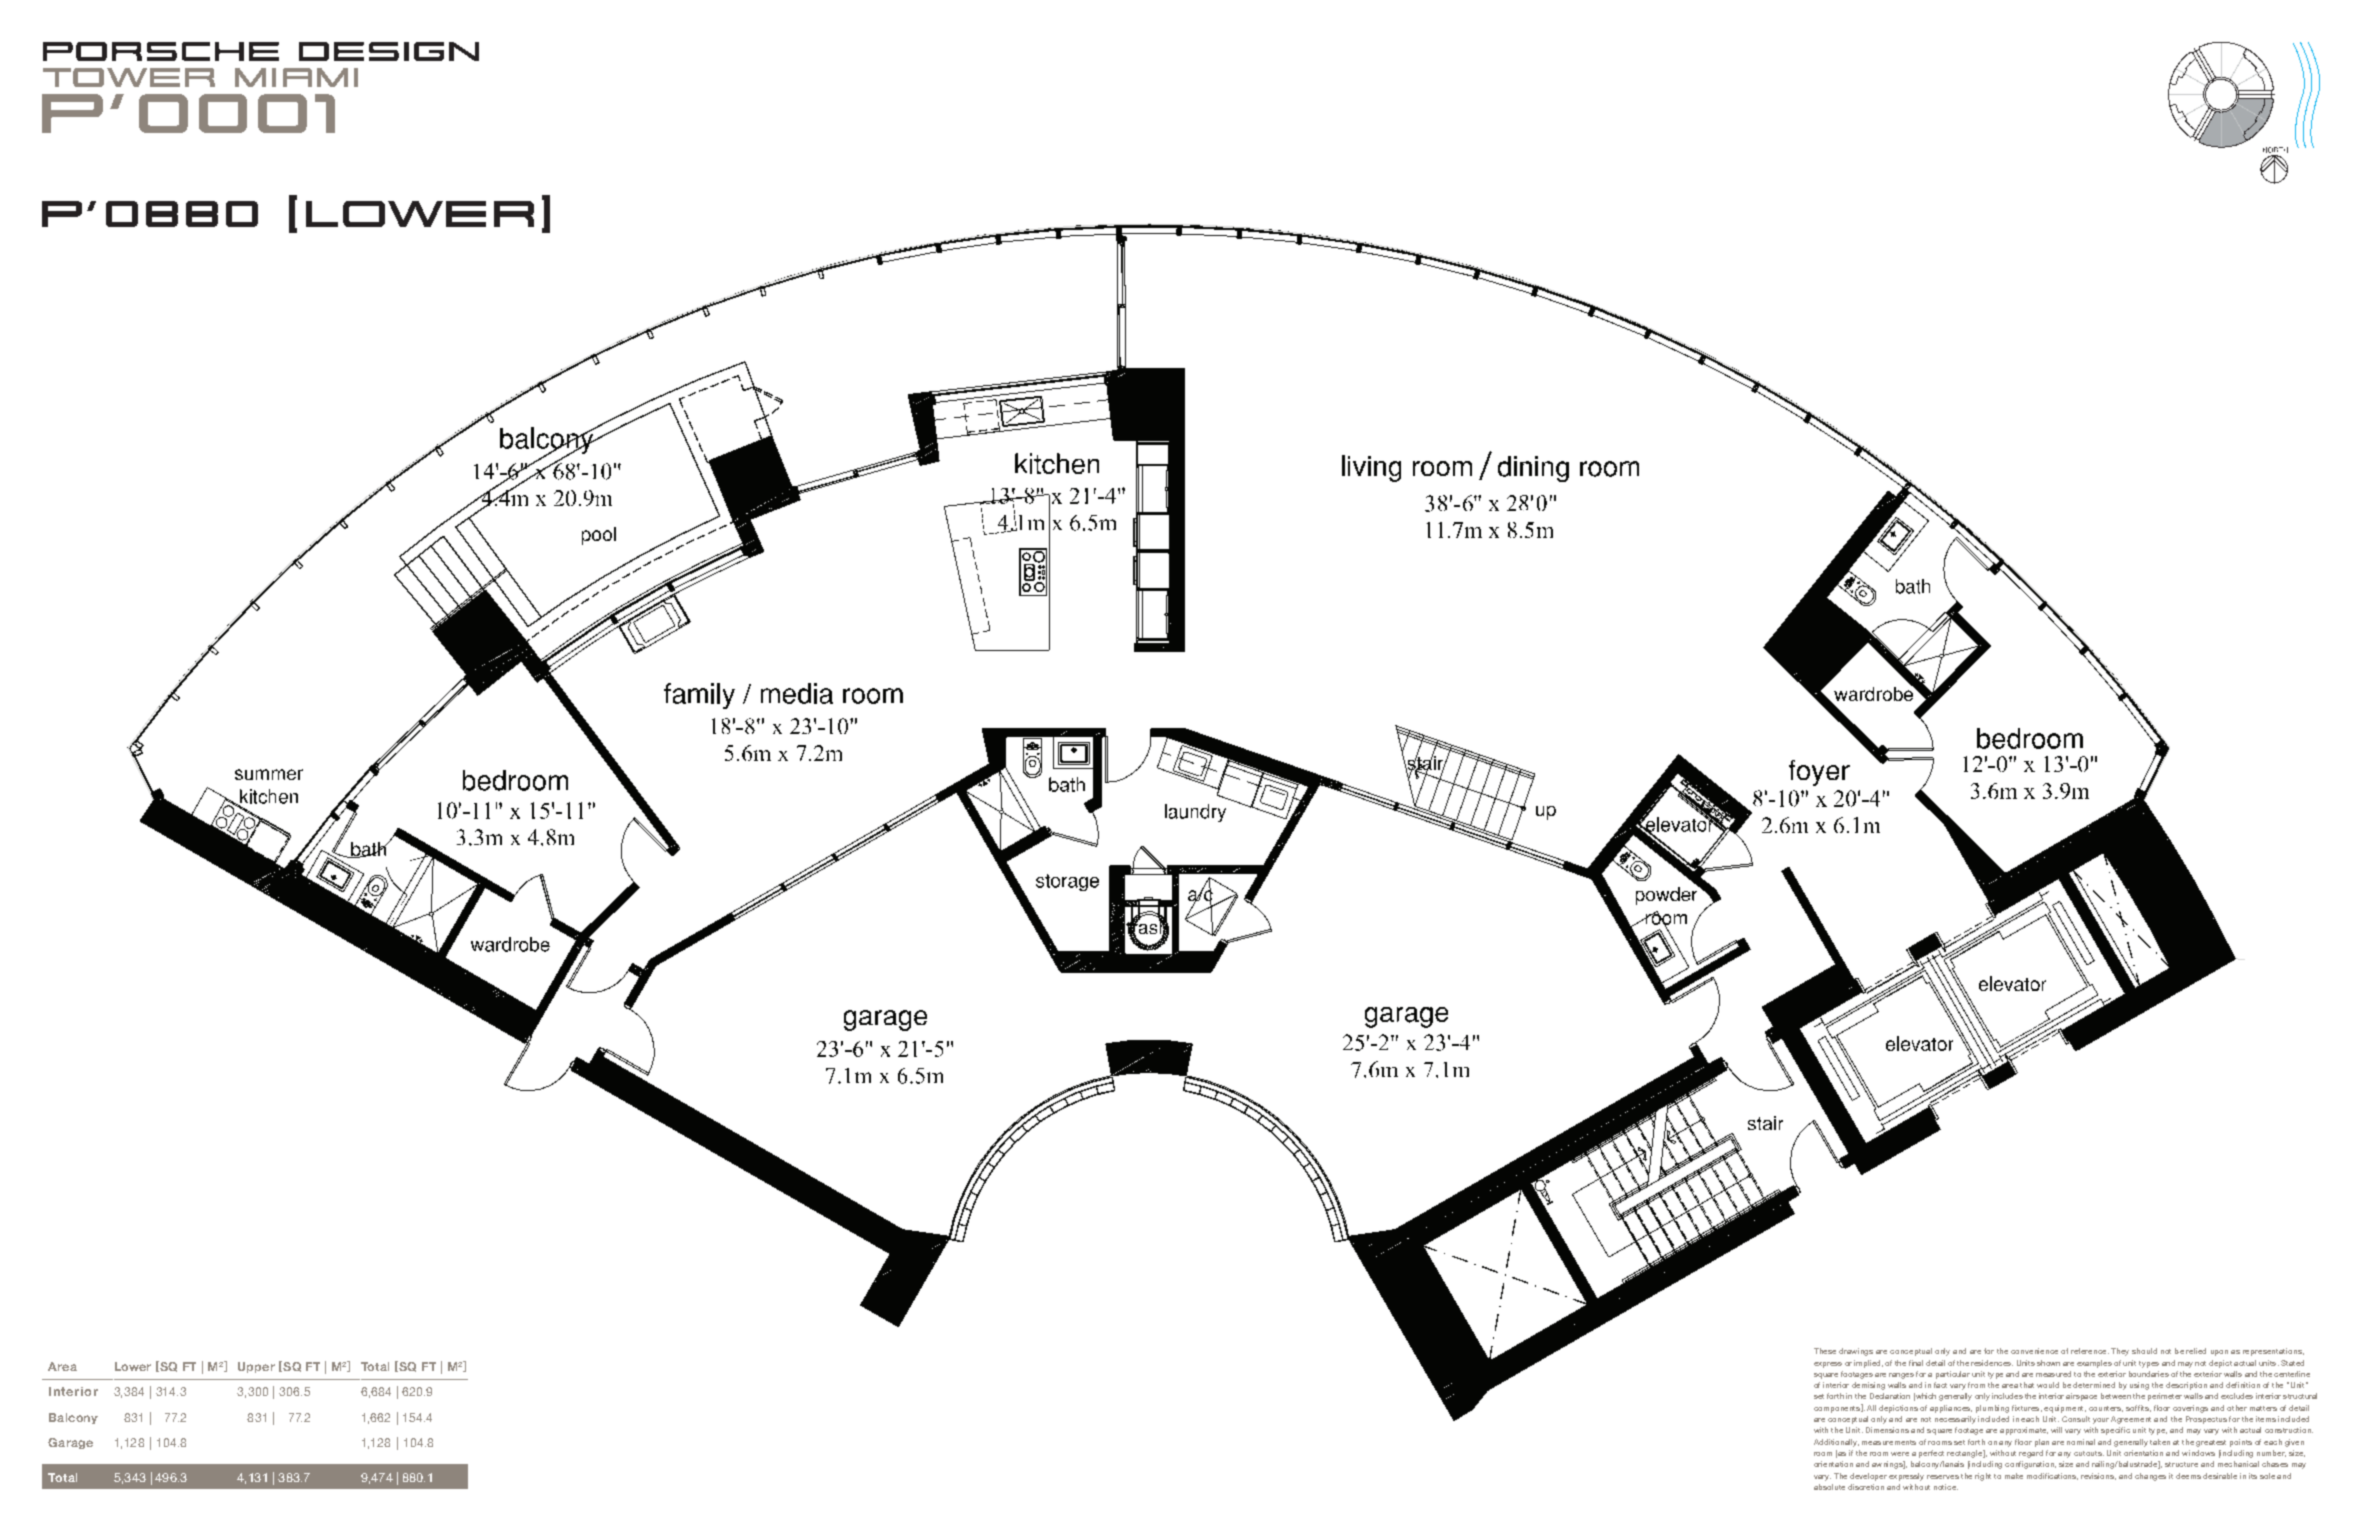 Image resolution: width=2362 pixels, height=1532 pixels. What do you see at coordinates (1856, 1352) in the image?
I see `drawings` at bounding box center [1856, 1352].
